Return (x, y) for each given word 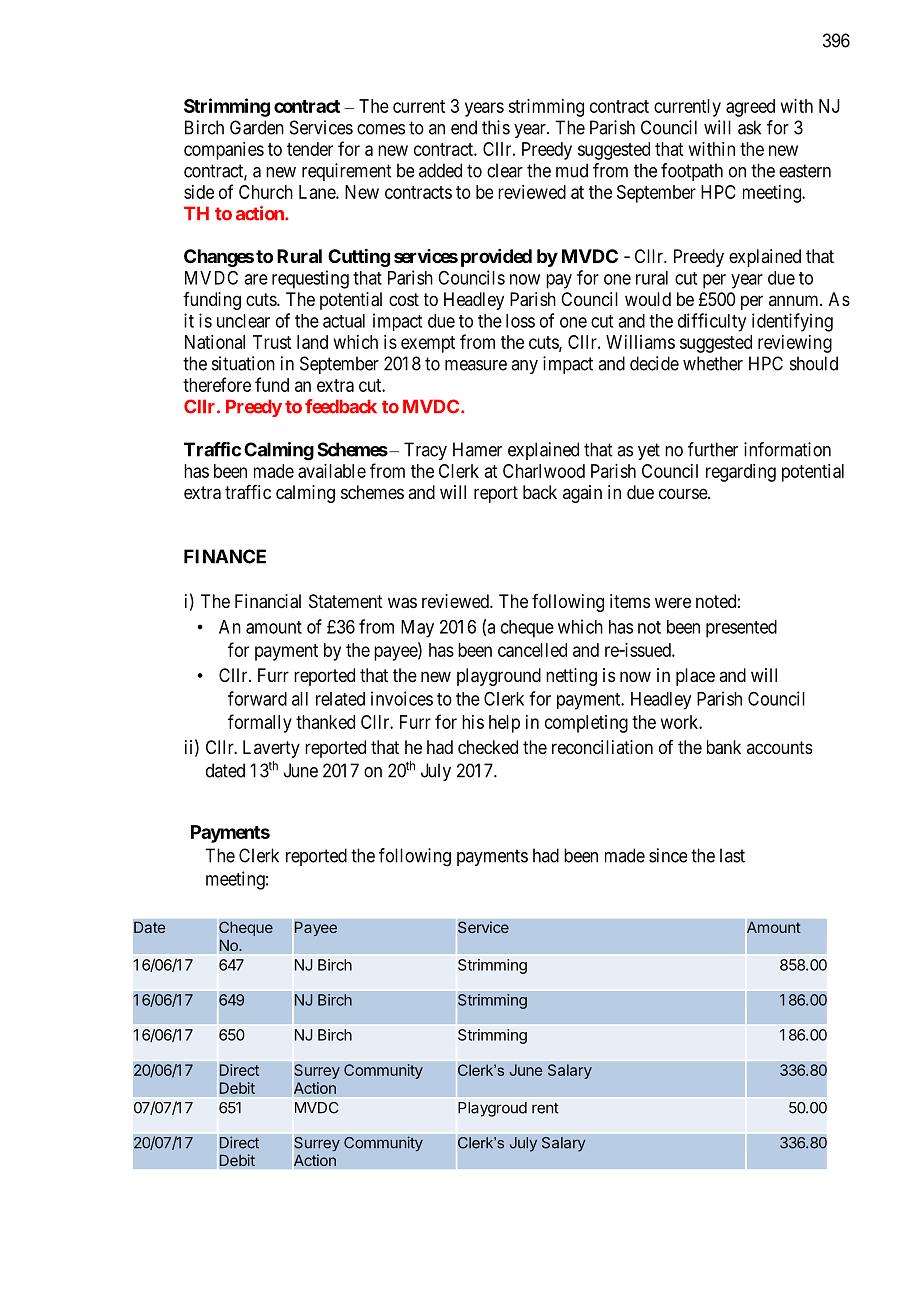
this (496, 127)
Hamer (477, 449)
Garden (257, 127)
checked (488, 747)
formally (260, 723)
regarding (741, 473)
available (332, 471)
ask (749, 127)
